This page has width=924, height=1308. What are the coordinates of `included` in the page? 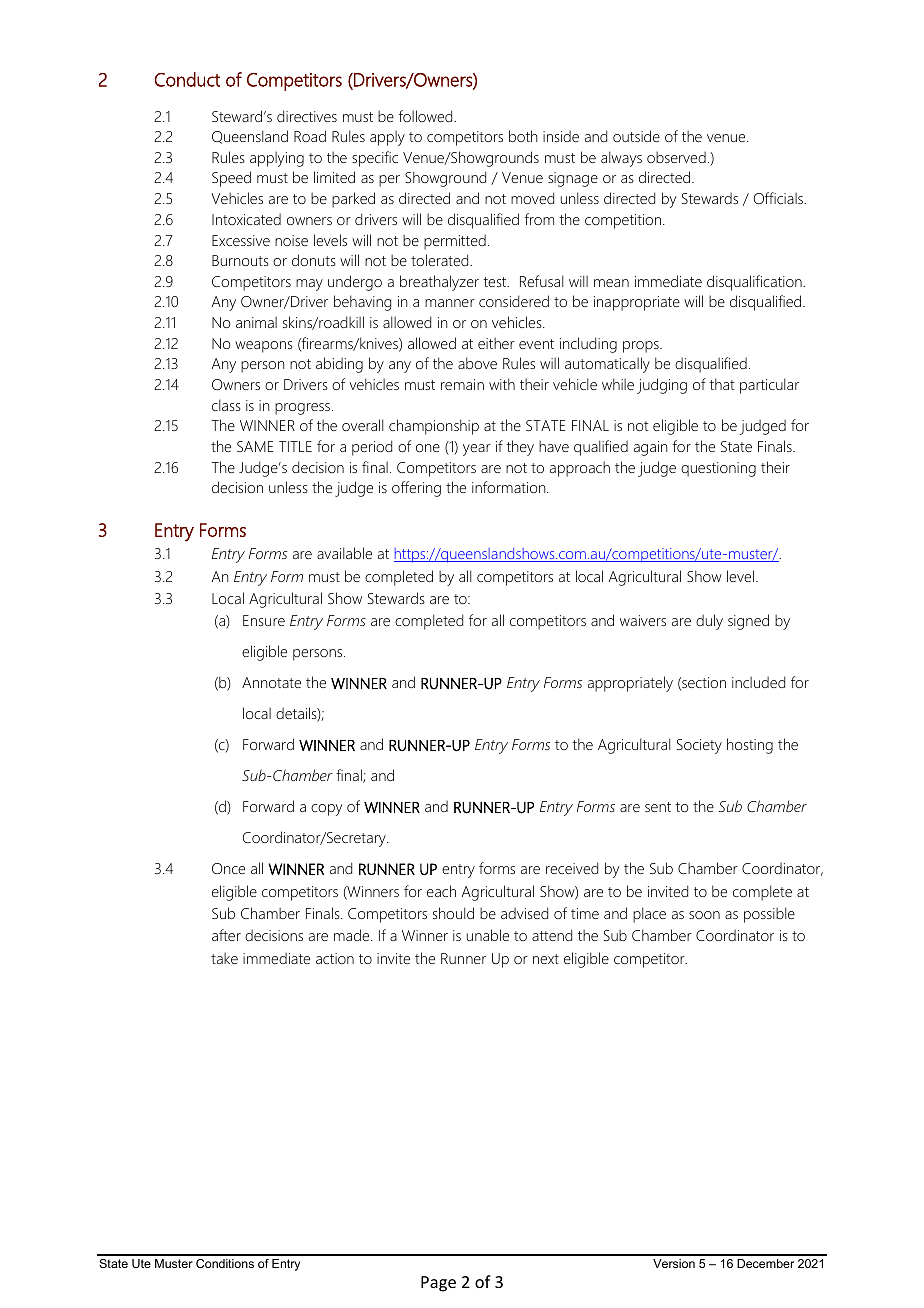 It's located at (758, 682).
